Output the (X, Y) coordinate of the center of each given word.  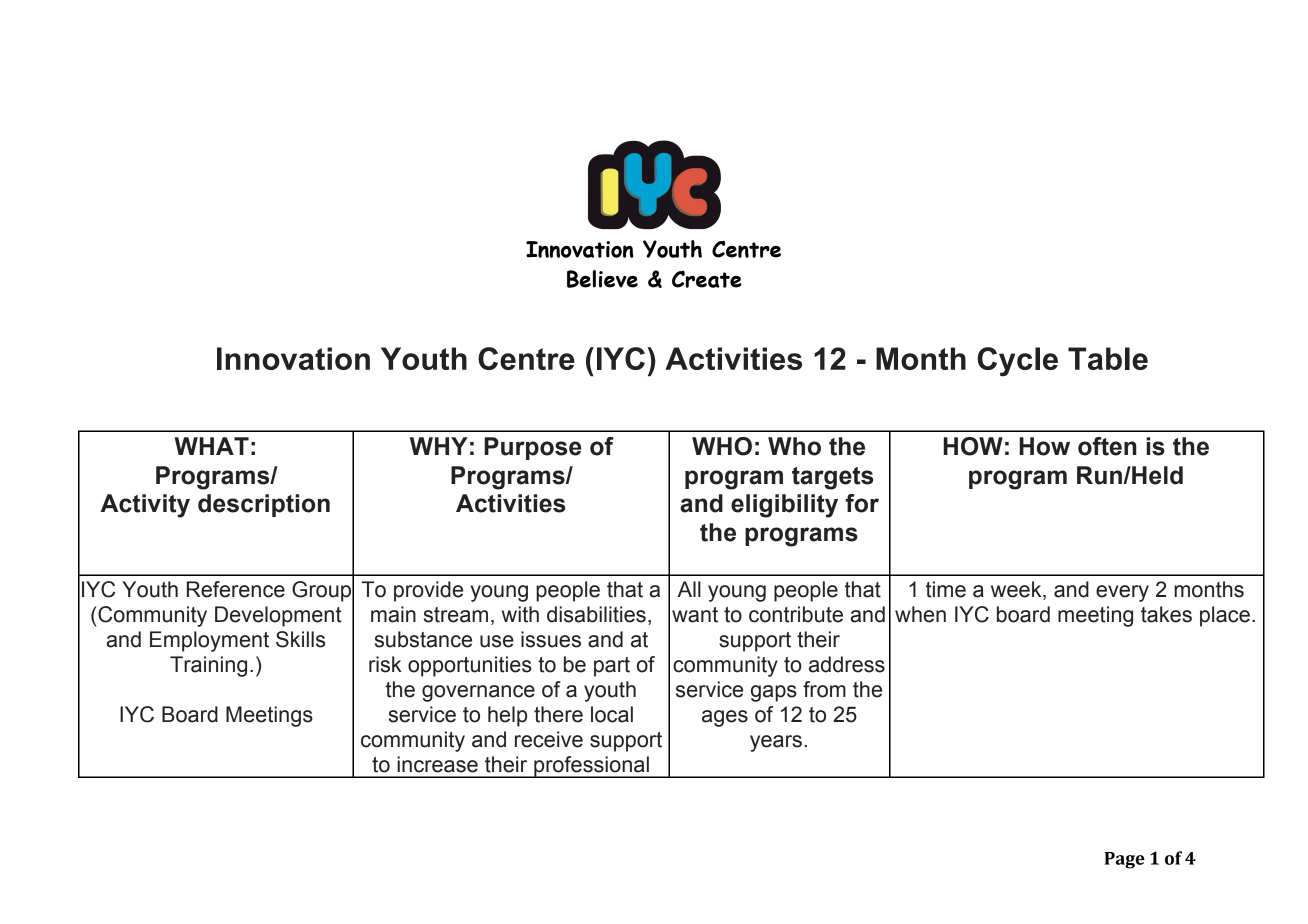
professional (591, 767)
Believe (602, 279)
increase (437, 764)
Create (707, 279)
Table (1108, 358)
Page (1124, 860)
